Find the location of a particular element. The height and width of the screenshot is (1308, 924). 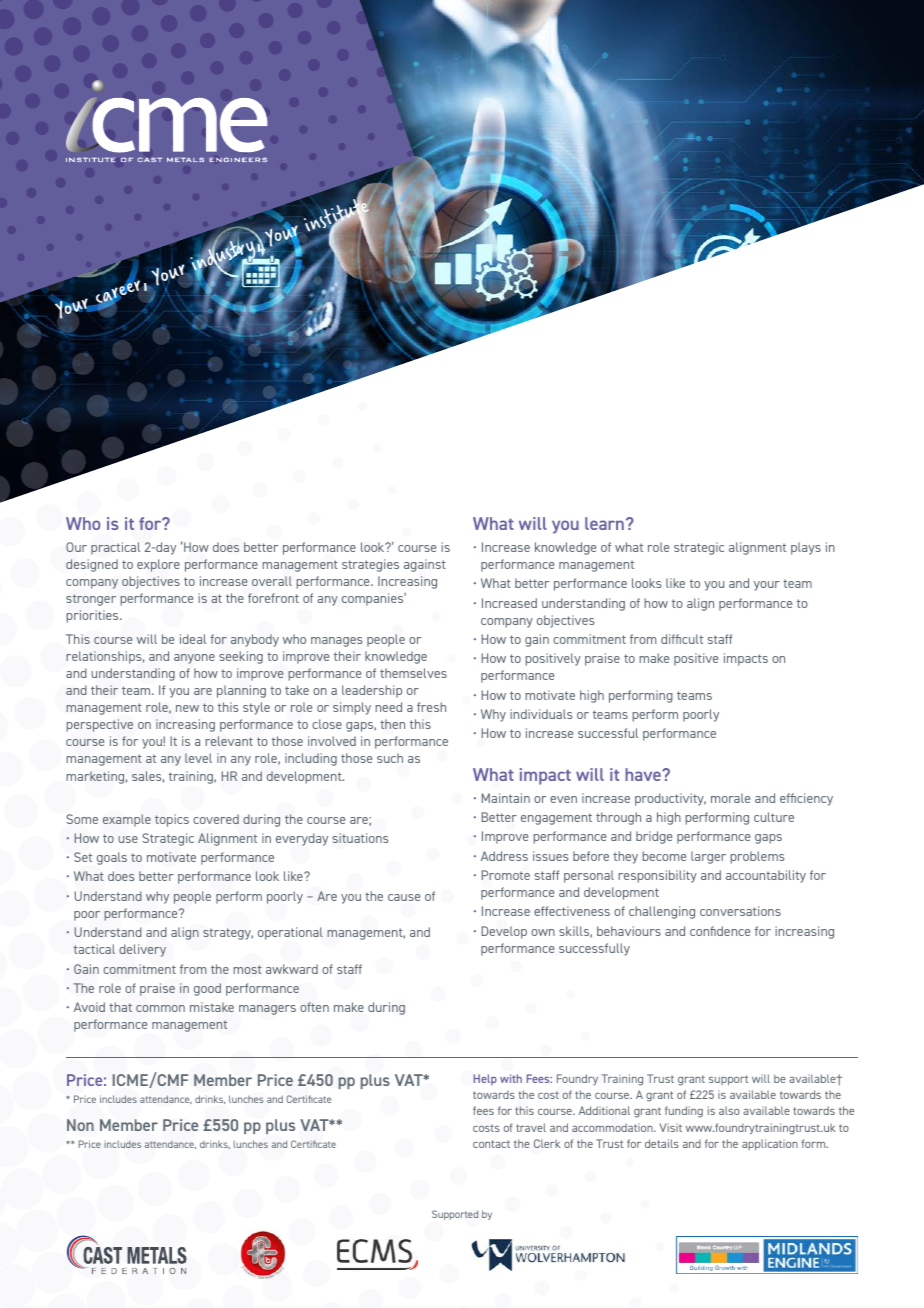

practical is located at coordinates (115, 548).
